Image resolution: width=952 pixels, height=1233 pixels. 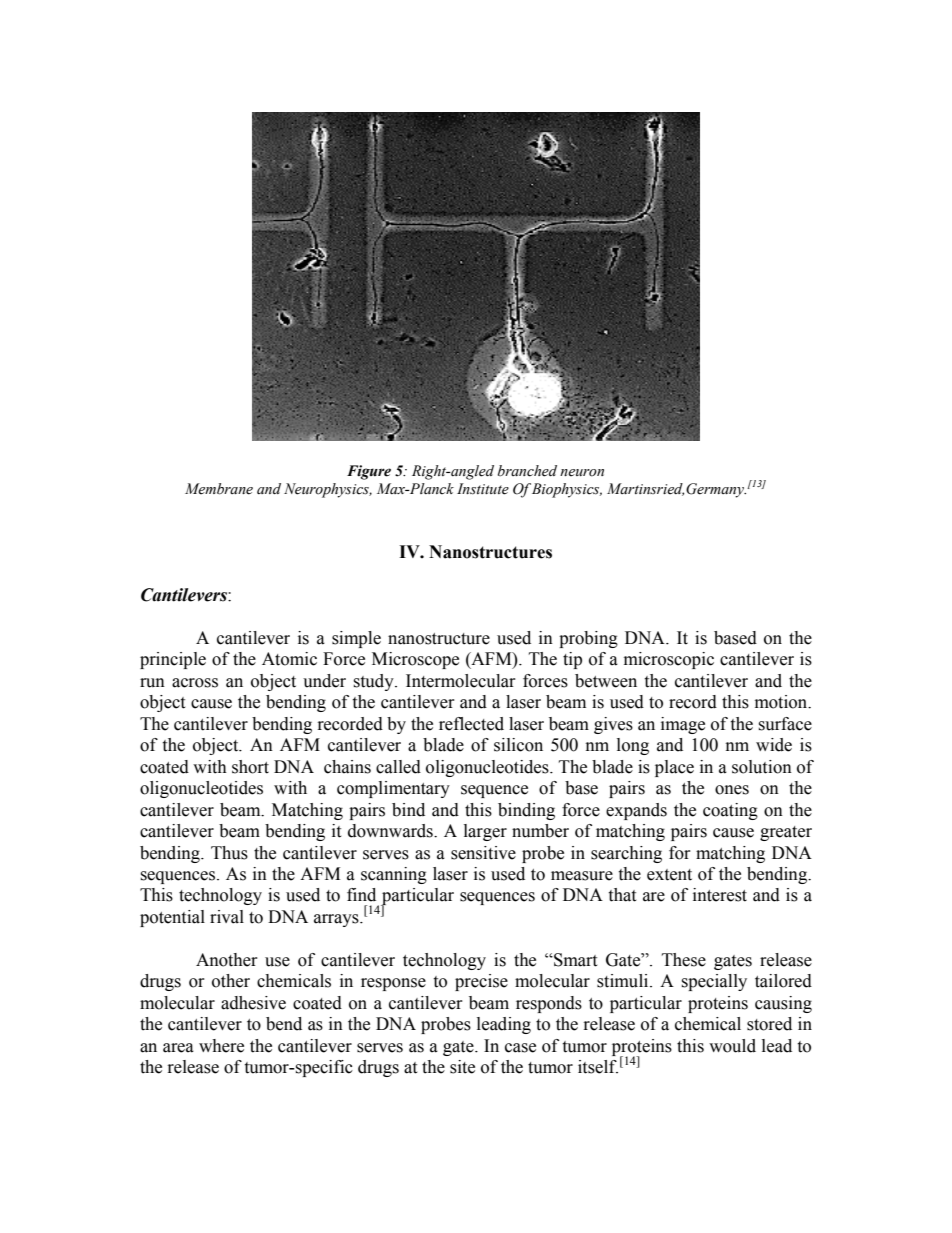 I want to click on interest, so click(x=720, y=895).
